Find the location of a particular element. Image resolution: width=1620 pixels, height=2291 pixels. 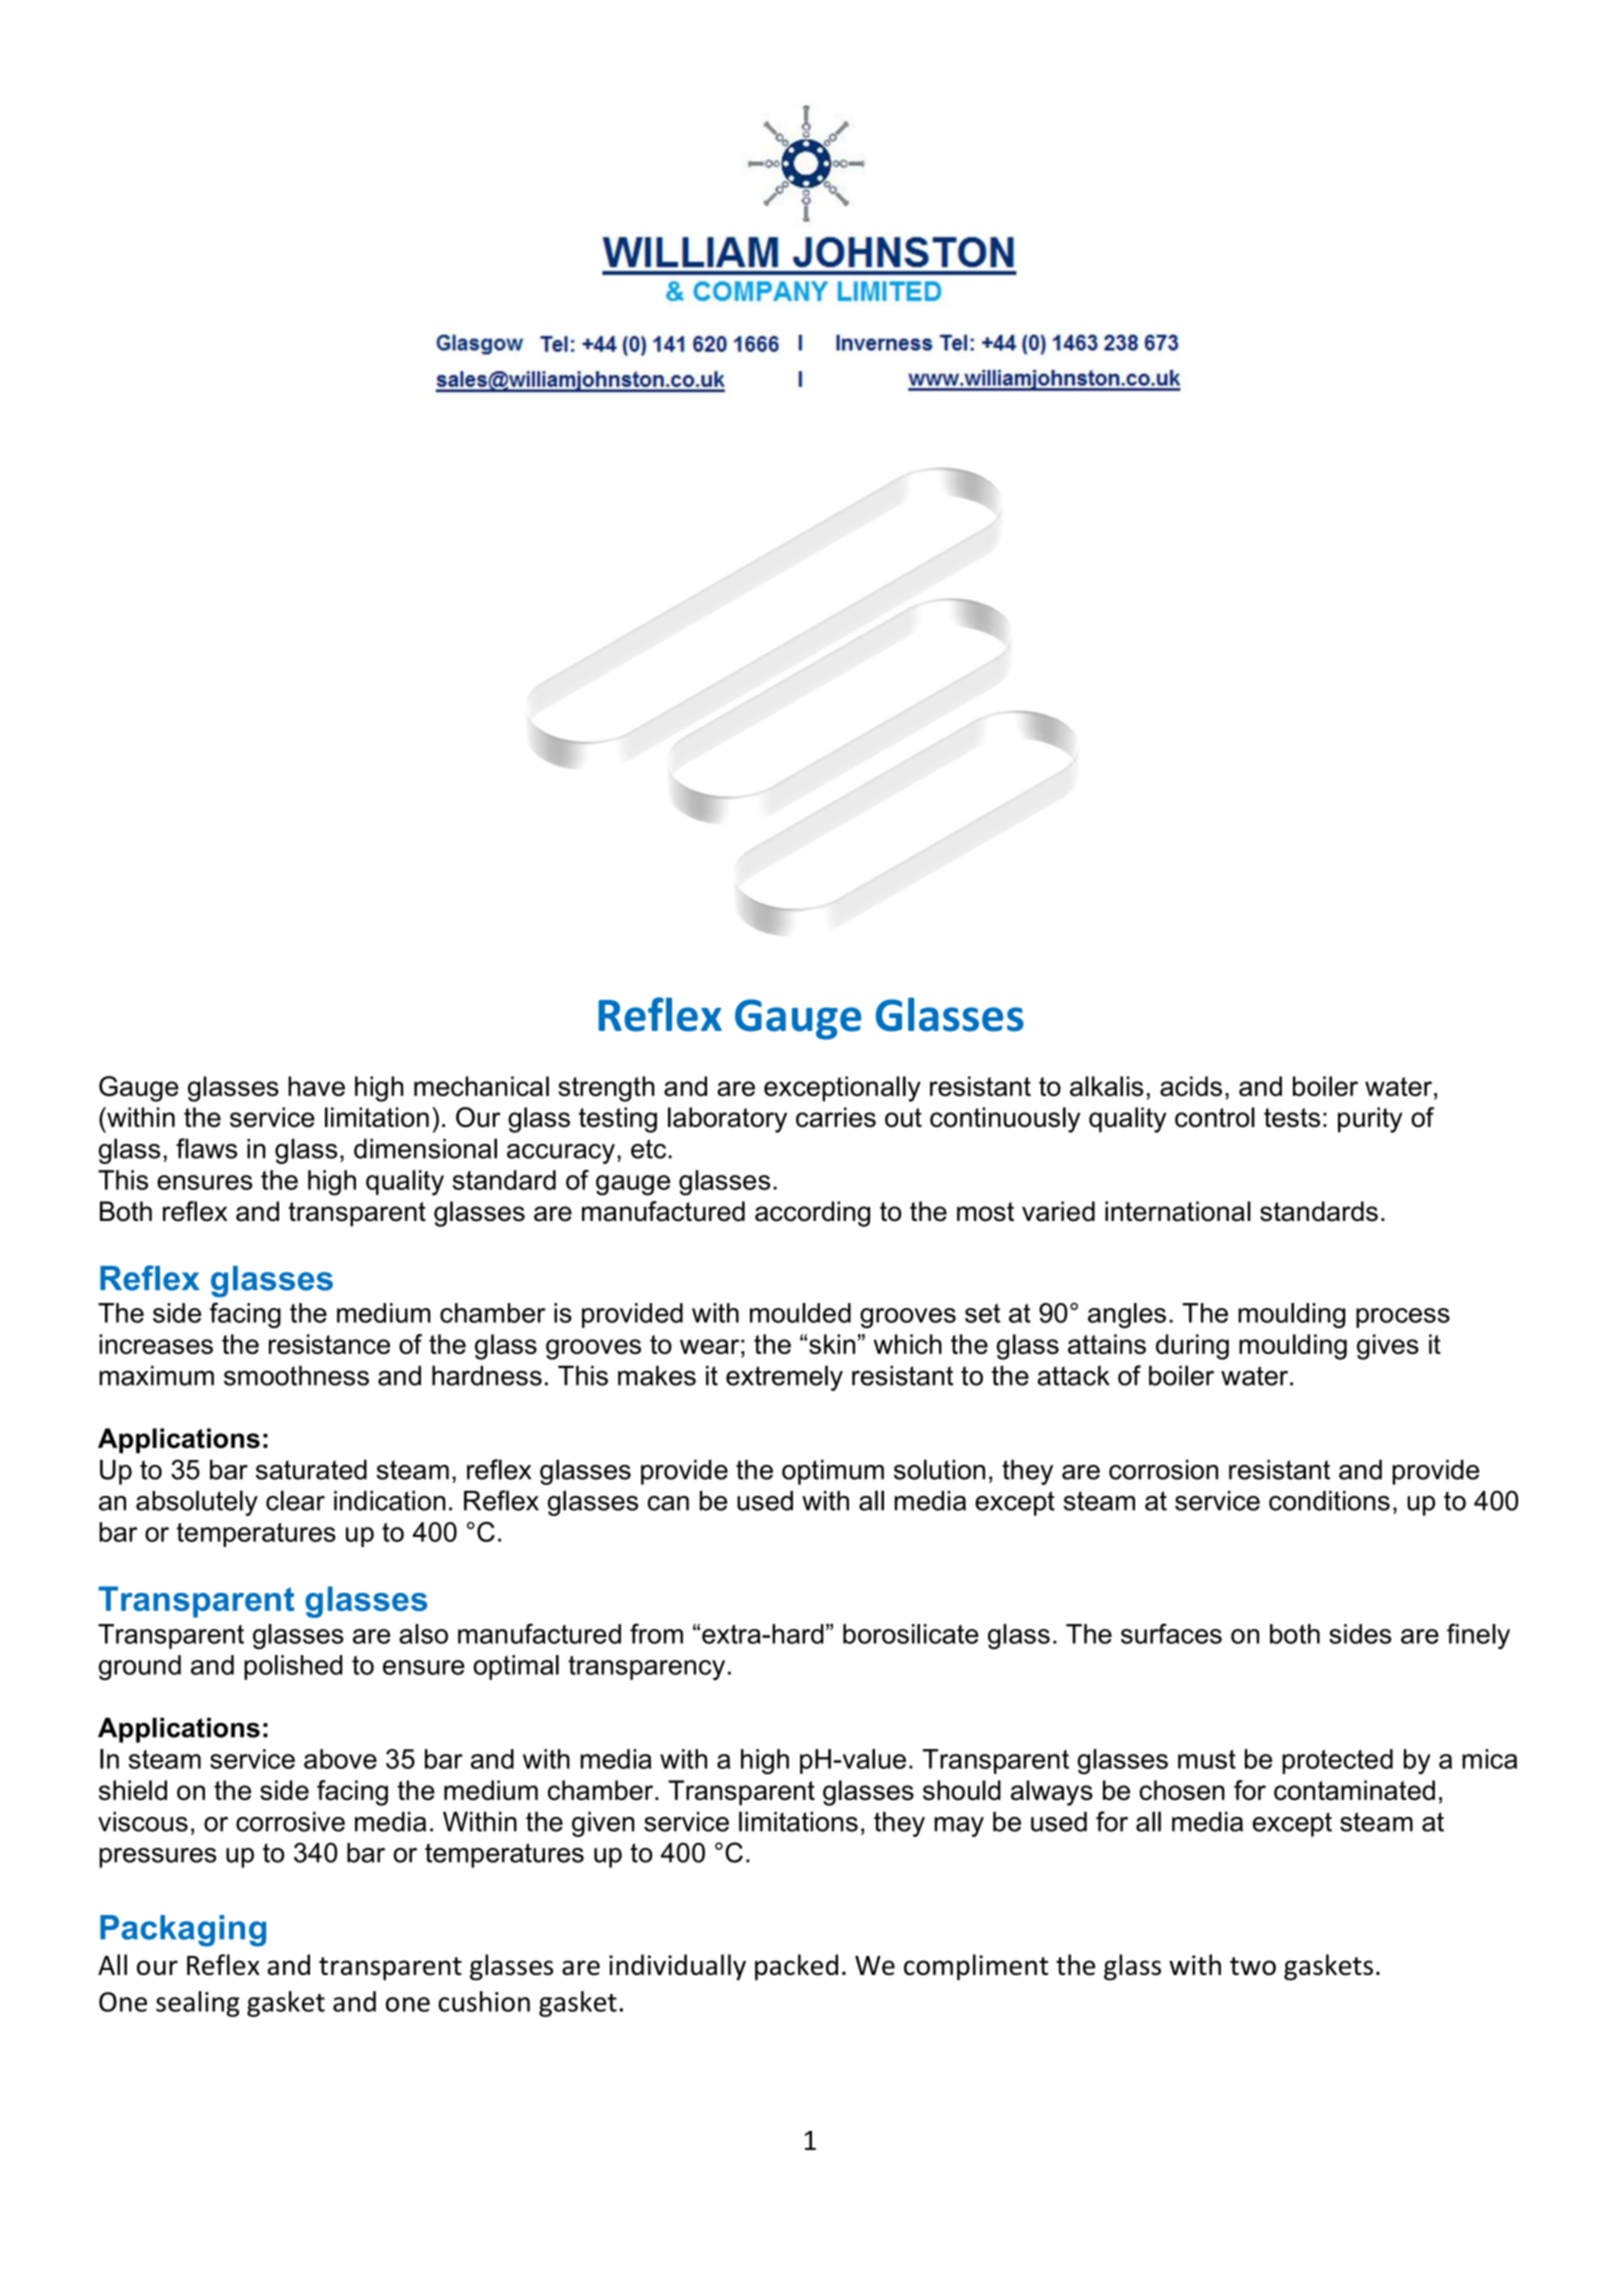

tests is located at coordinates (1292, 1118).
